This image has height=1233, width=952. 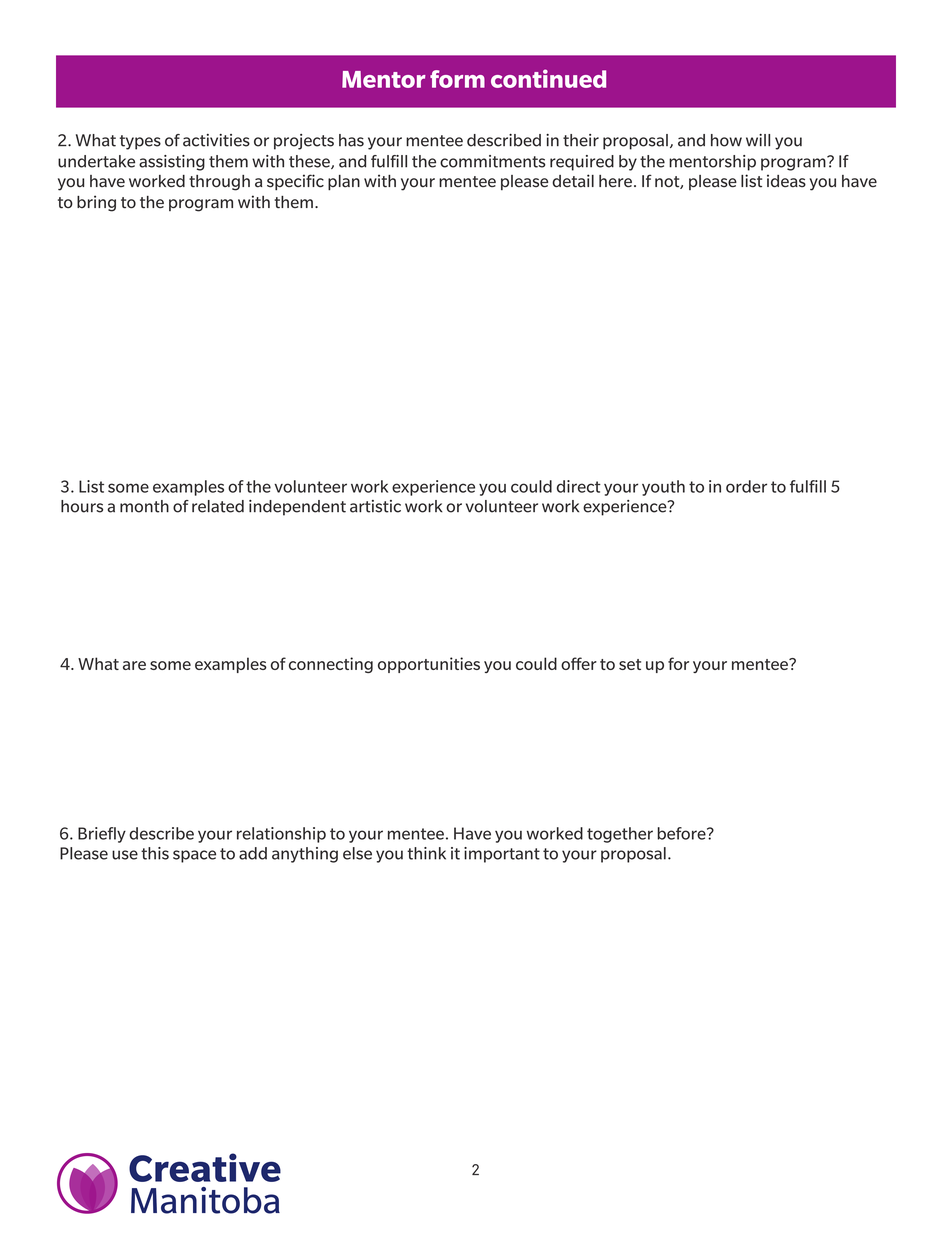 What do you see at coordinates (375, 506) in the image?
I see `artistic` at bounding box center [375, 506].
